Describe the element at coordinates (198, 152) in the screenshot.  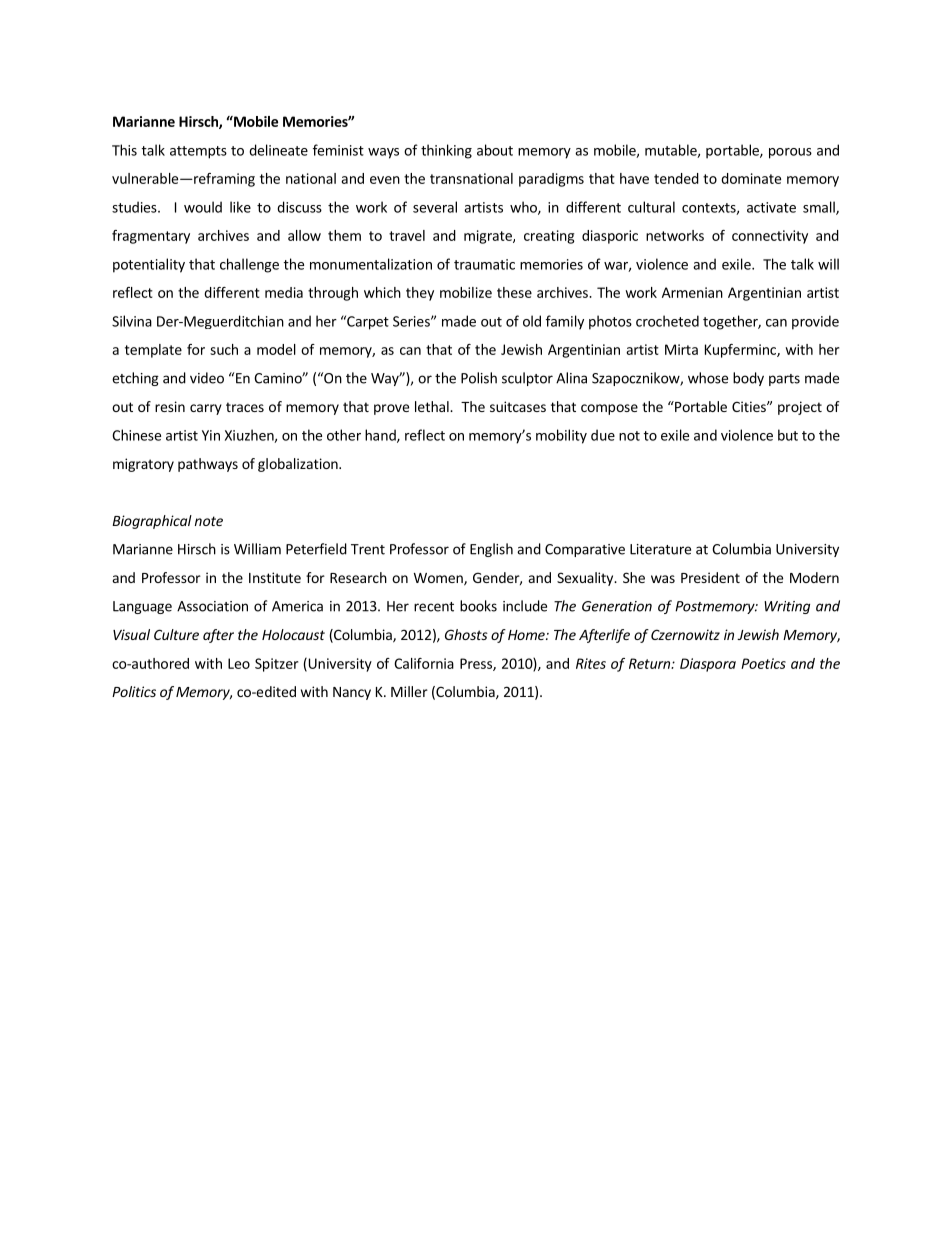
I see `attempts` at that location.
